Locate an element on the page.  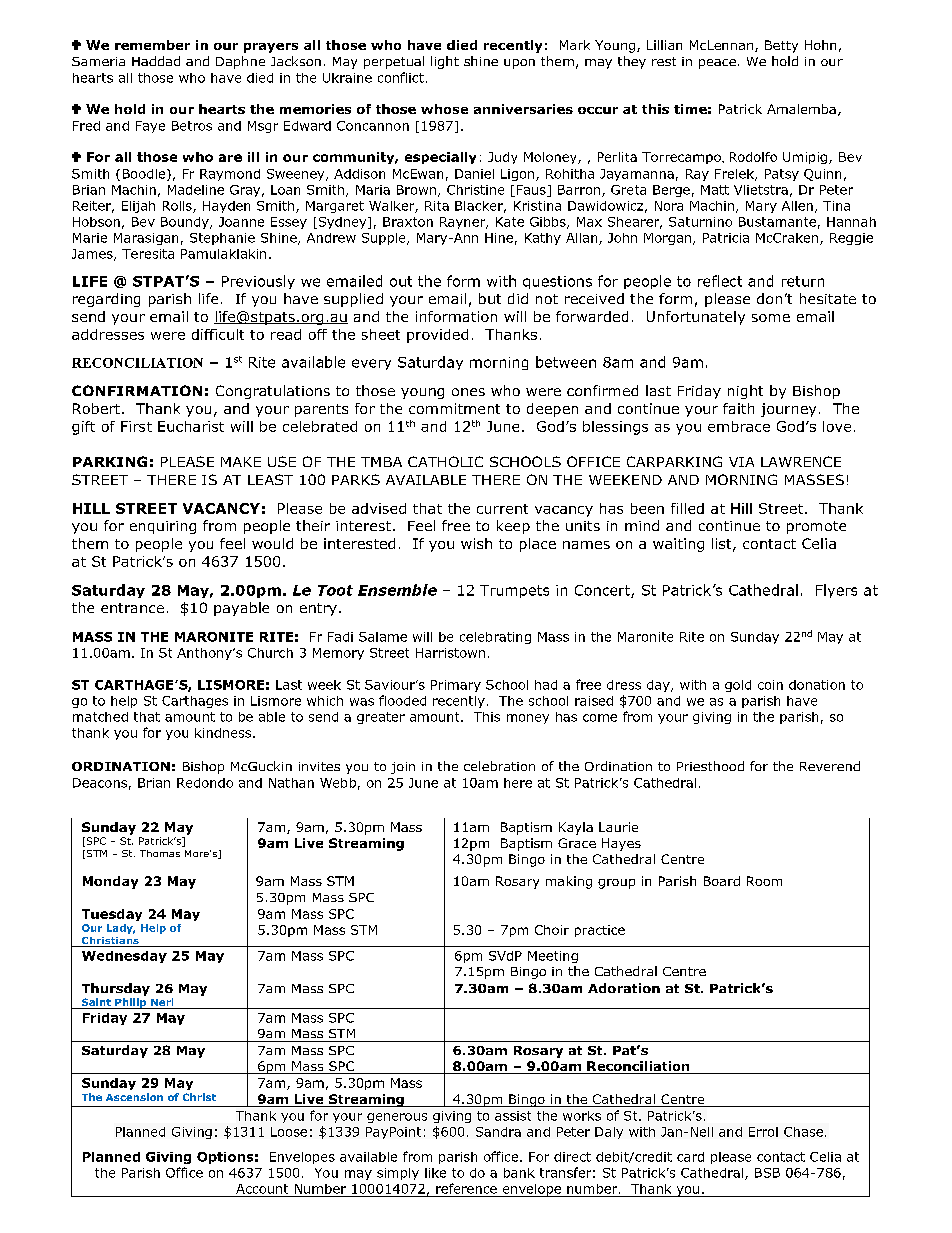
like is located at coordinates (435, 1173).
